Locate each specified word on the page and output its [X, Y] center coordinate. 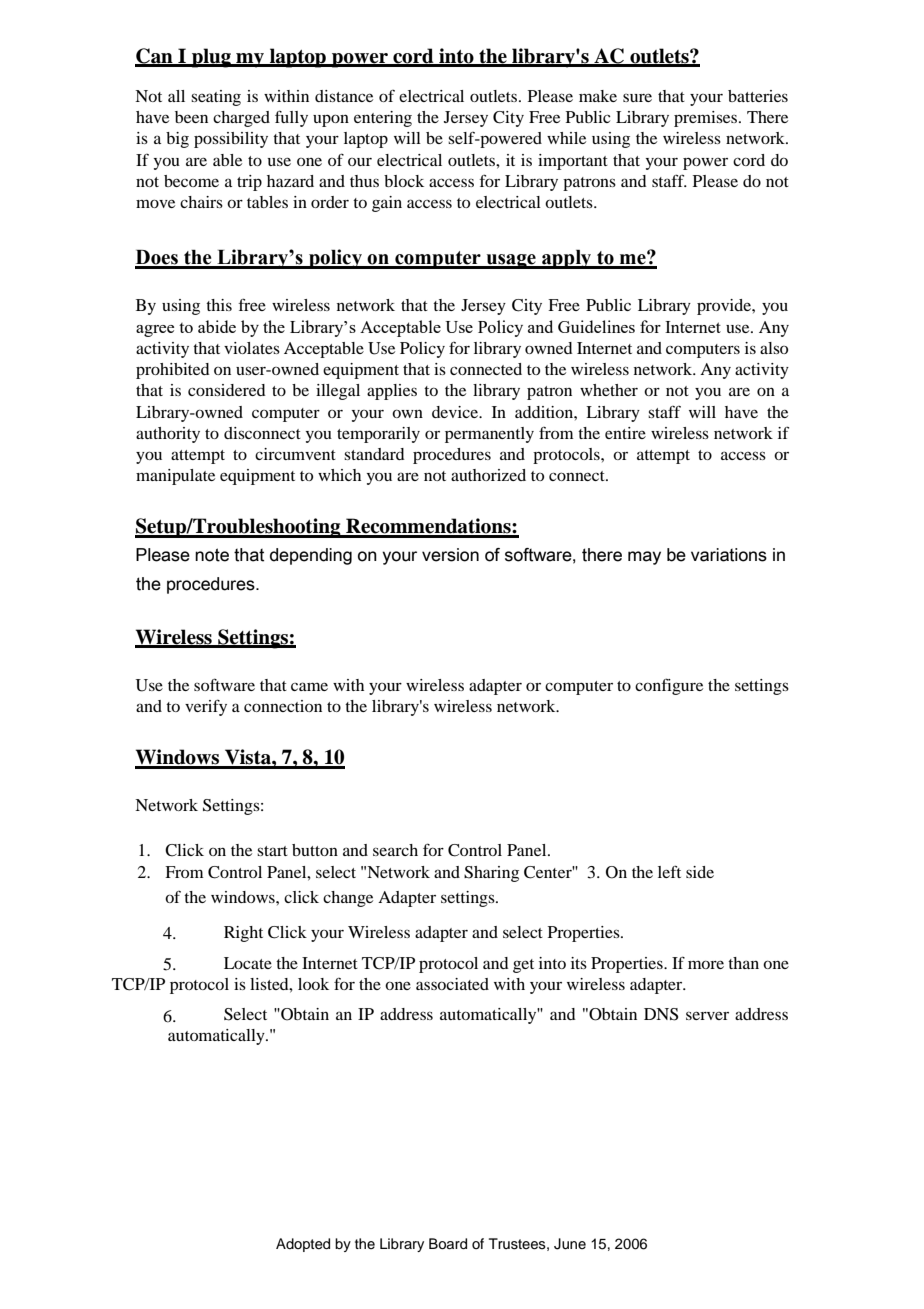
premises [707, 119]
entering [383, 119]
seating [216, 98]
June [570, 1244]
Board [448, 1244]
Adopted [303, 1245]
